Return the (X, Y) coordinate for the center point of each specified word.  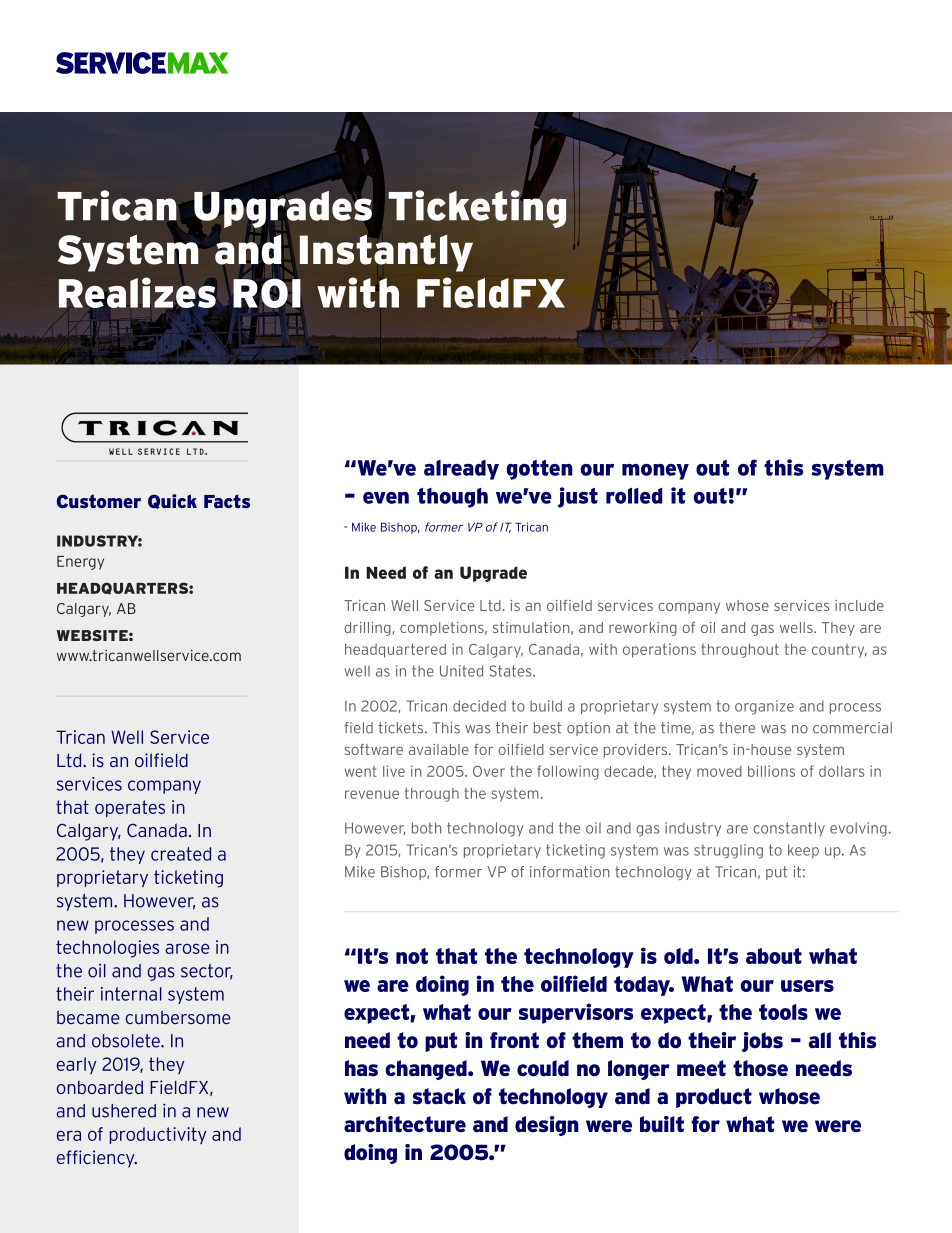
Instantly (386, 253)
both (427, 828)
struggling (728, 851)
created (181, 854)
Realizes (137, 292)
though (452, 498)
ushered (124, 1111)
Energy (80, 563)
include (859, 605)
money (655, 472)
